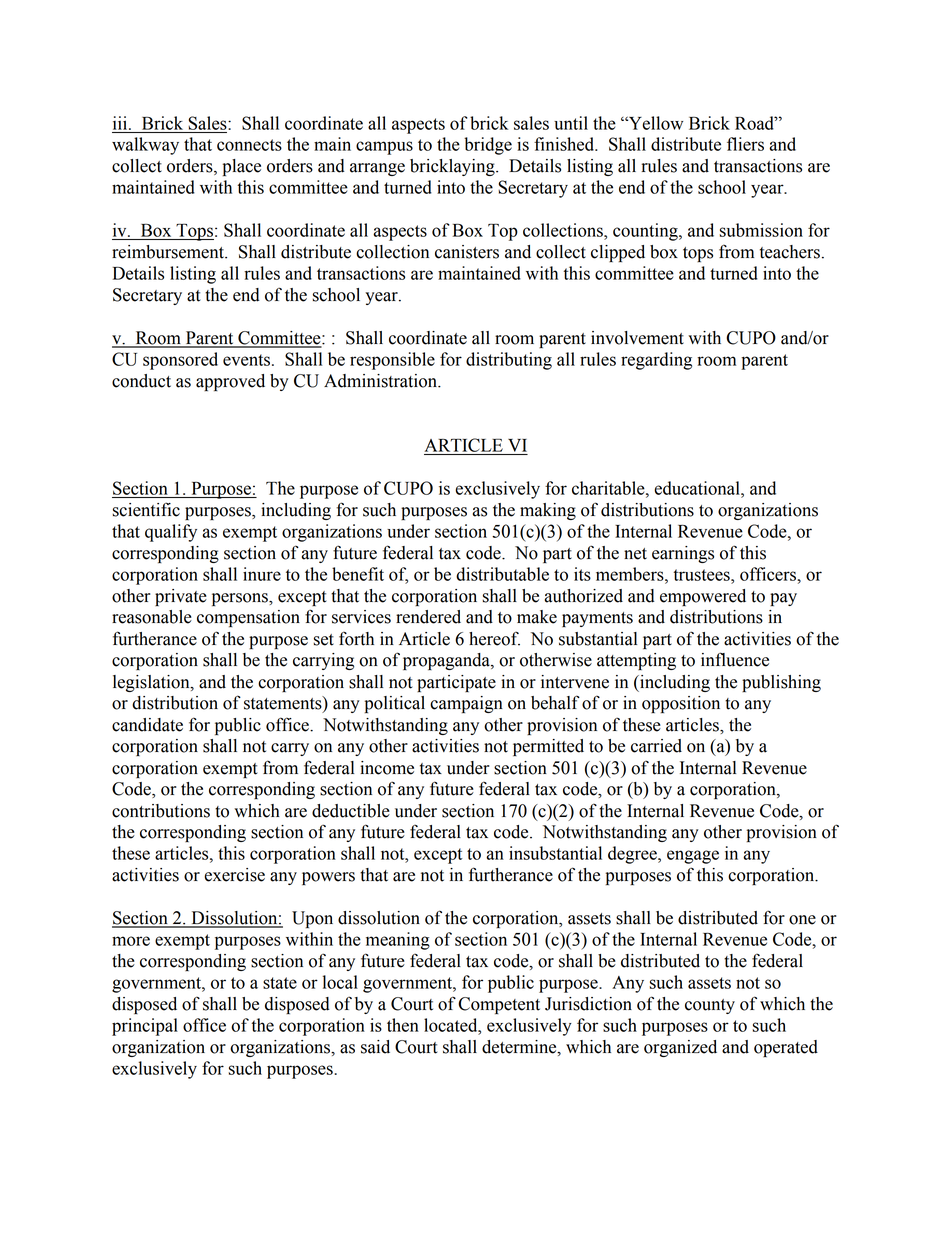 Image resolution: width=952 pixels, height=1233 pixels. Describe the element at coordinates (735, 659) in the page. I see `influence` at that location.
